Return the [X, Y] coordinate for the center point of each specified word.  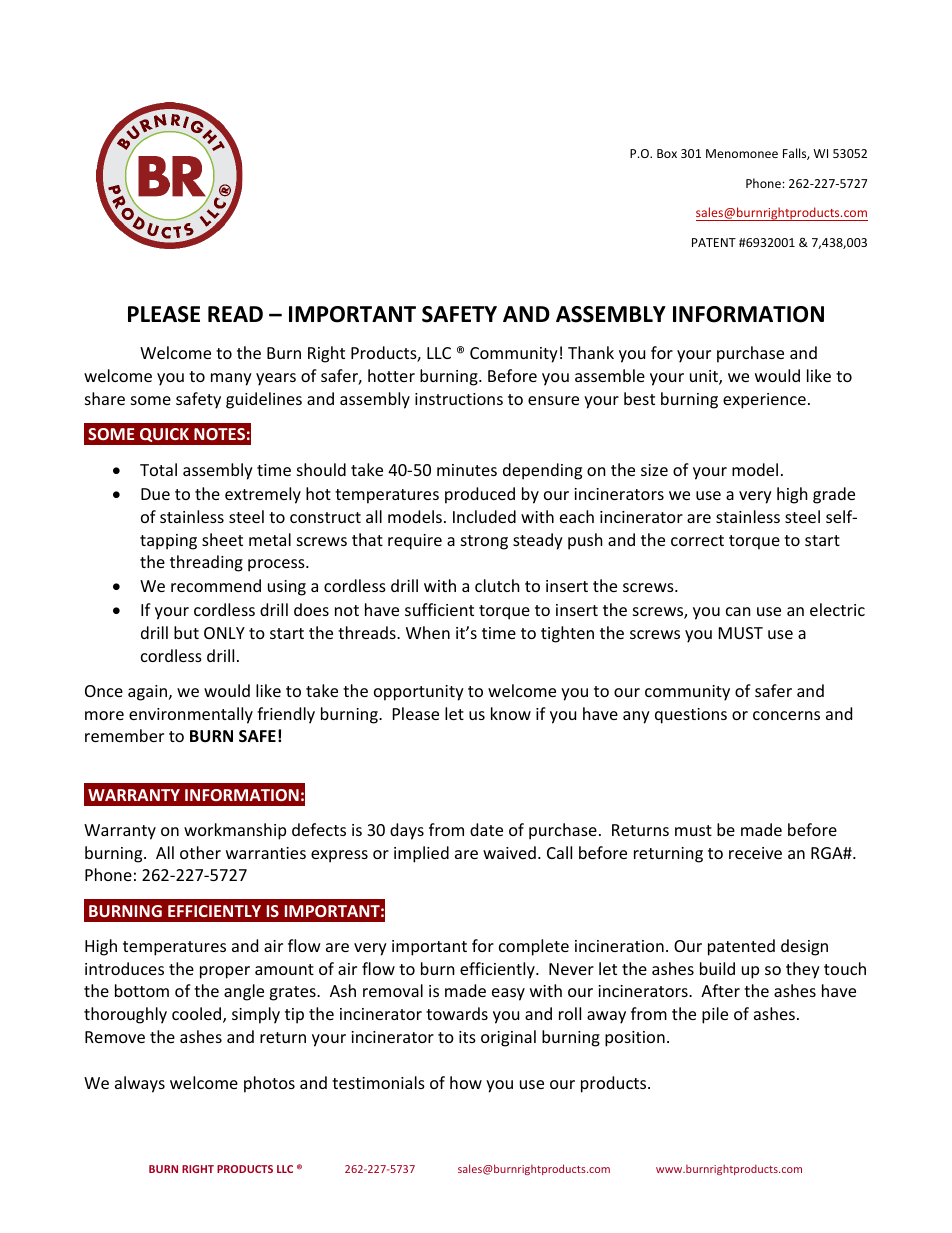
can [738, 611]
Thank [591, 352]
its [467, 1037]
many [231, 379]
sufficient [439, 609]
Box [667, 153]
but [186, 632]
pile [715, 1015]
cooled [198, 1015]
